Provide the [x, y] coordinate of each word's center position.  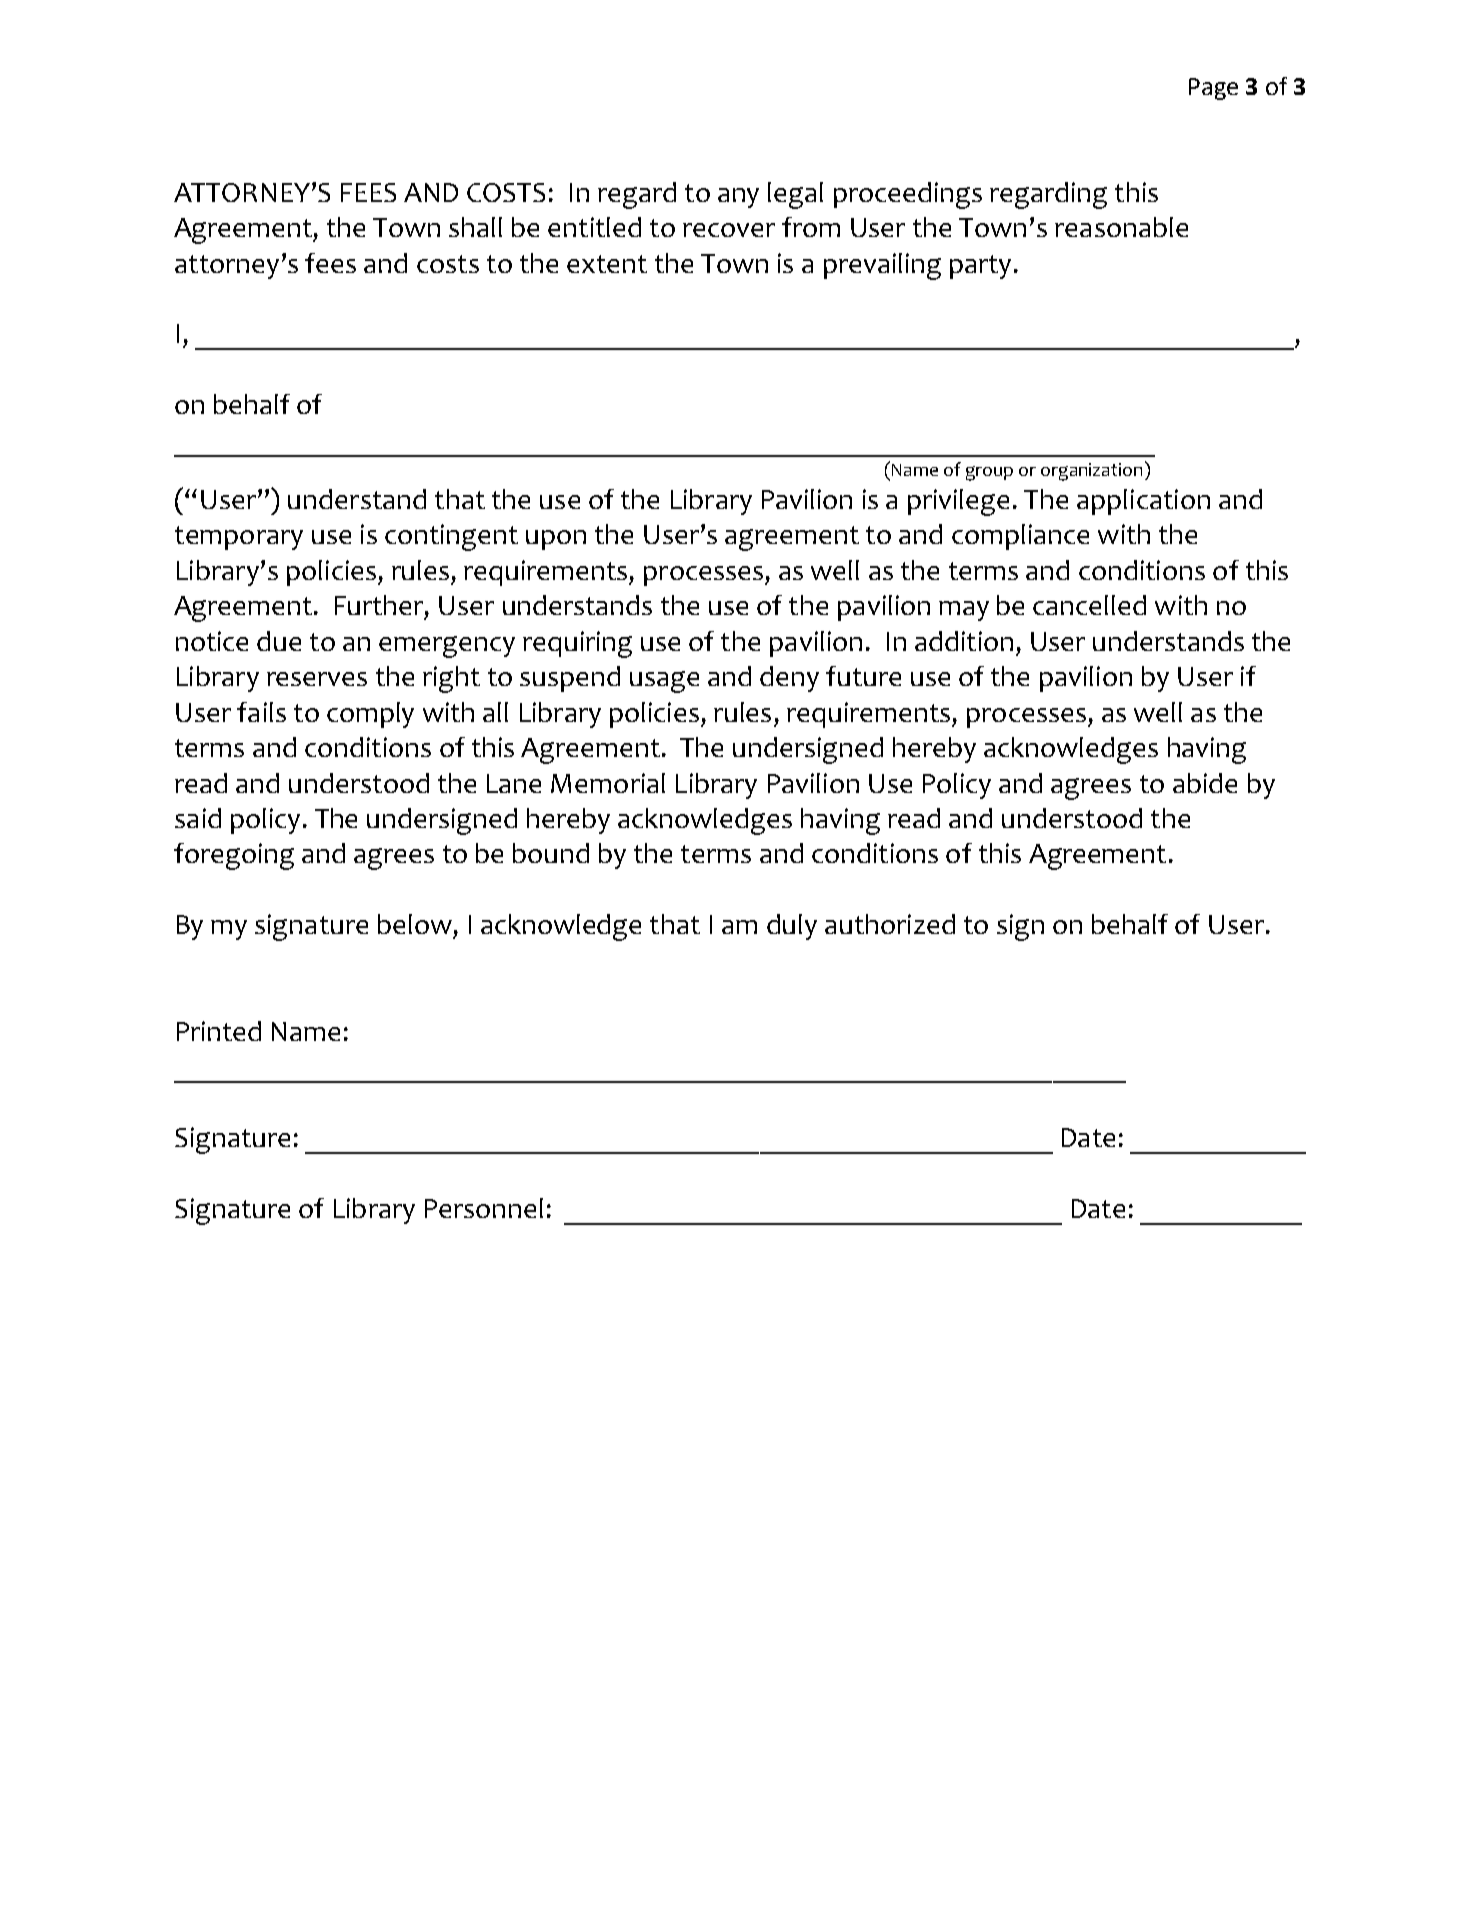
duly [792, 927]
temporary [239, 538]
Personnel [484, 1208]
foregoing [234, 856]
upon [556, 540]
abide [1205, 783]
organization [1091, 472]
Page [1213, 89]
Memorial [608, 783]
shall [475, 227]
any [738, 198]
